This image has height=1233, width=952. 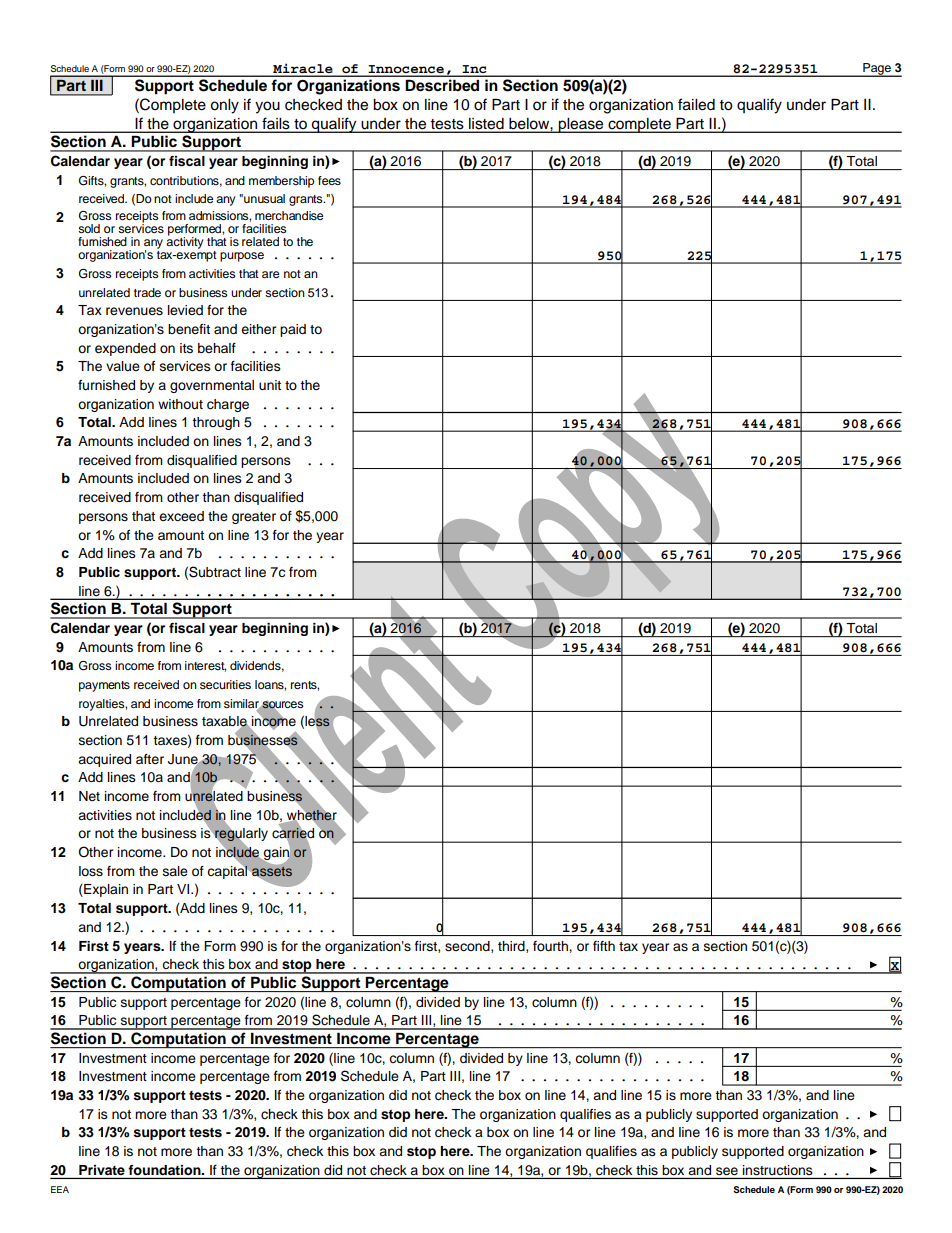 What do you see at coordinates (175, 871) in the image?
I see `sale` at bounding box center [175, 871].
